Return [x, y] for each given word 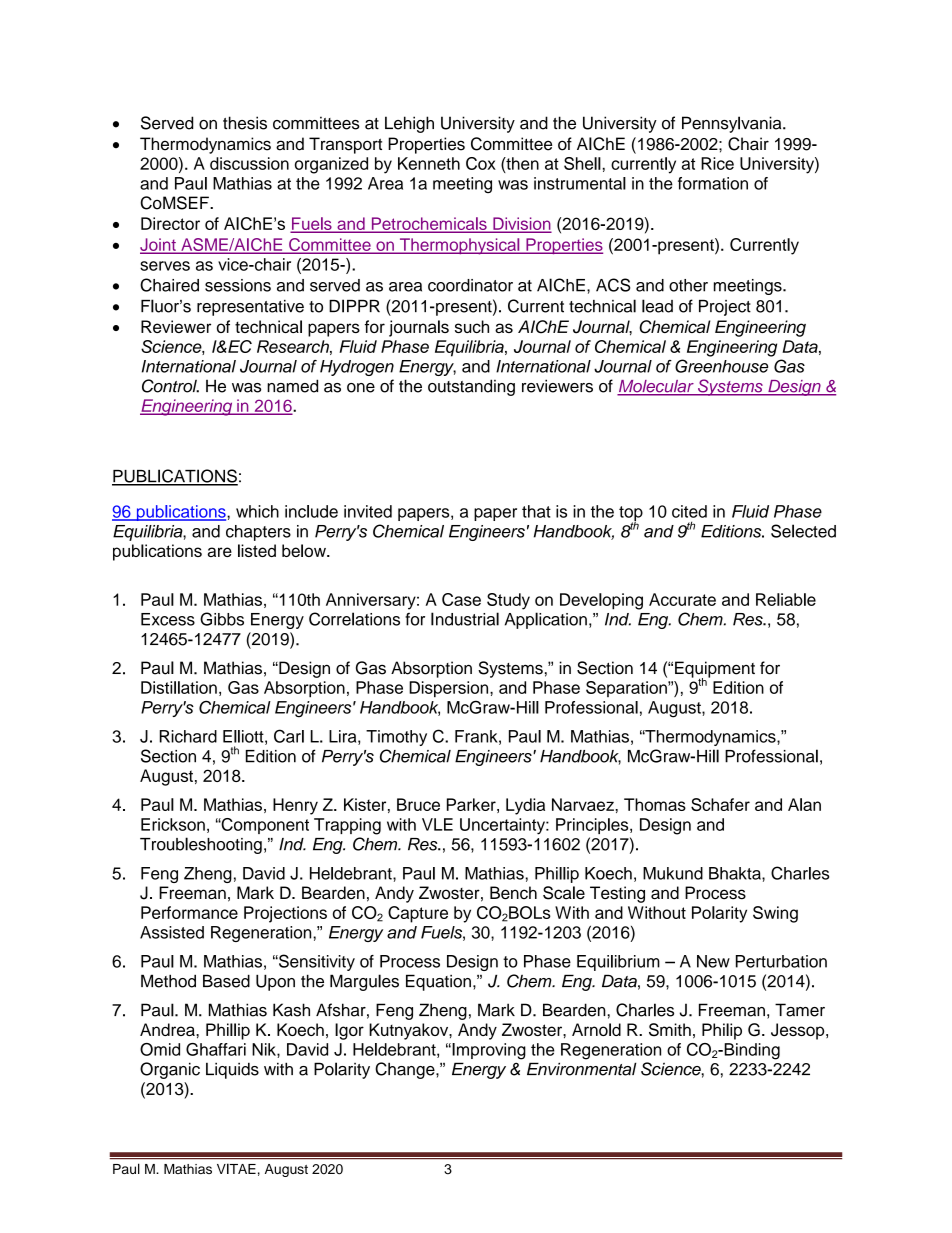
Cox [481, 163]
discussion [249, 163]
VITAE [236, 1168]
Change [406, 1070]
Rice [717, 163]
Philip [722, 1031]
